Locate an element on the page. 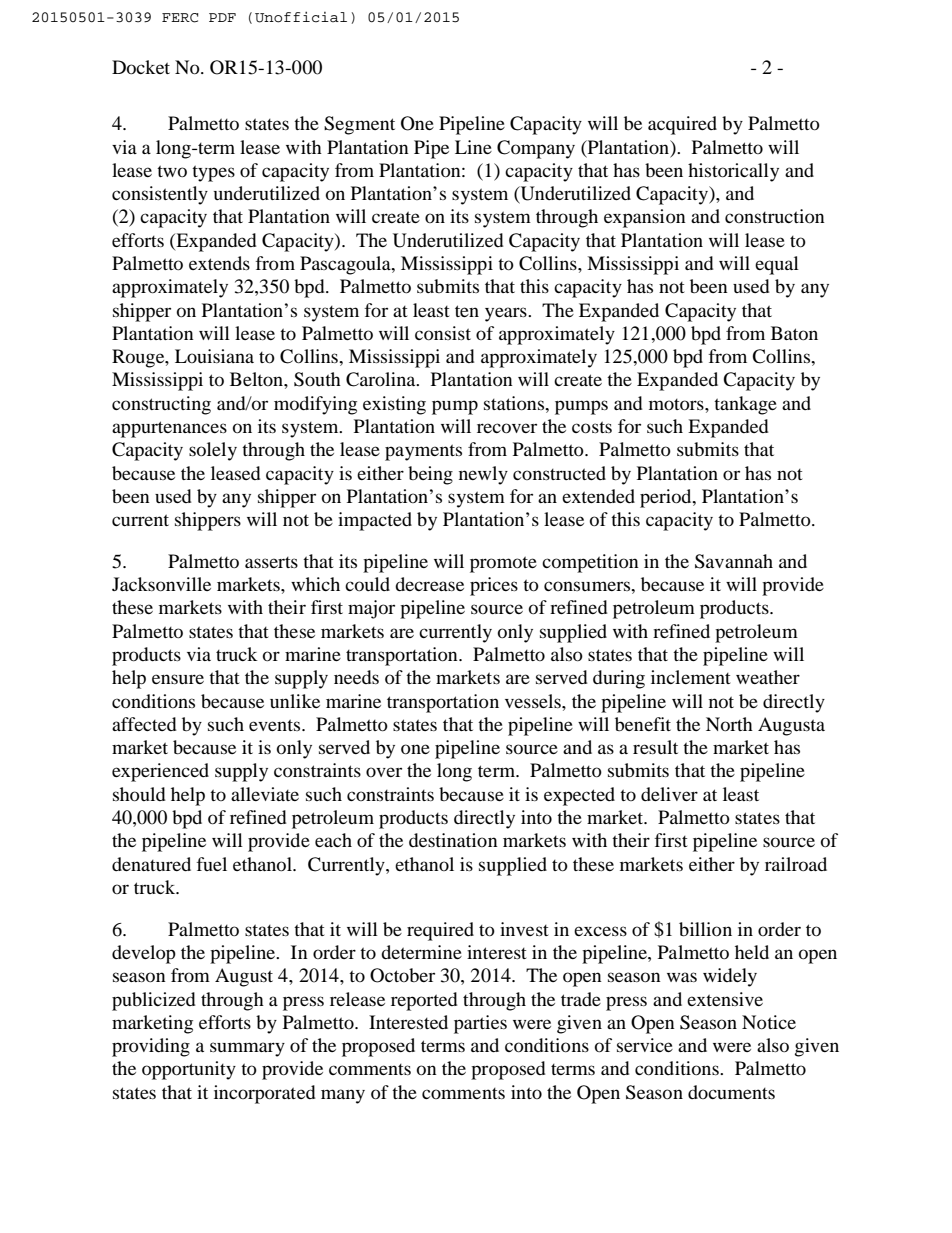  opportunity is located at coordinates (189, 1070).
